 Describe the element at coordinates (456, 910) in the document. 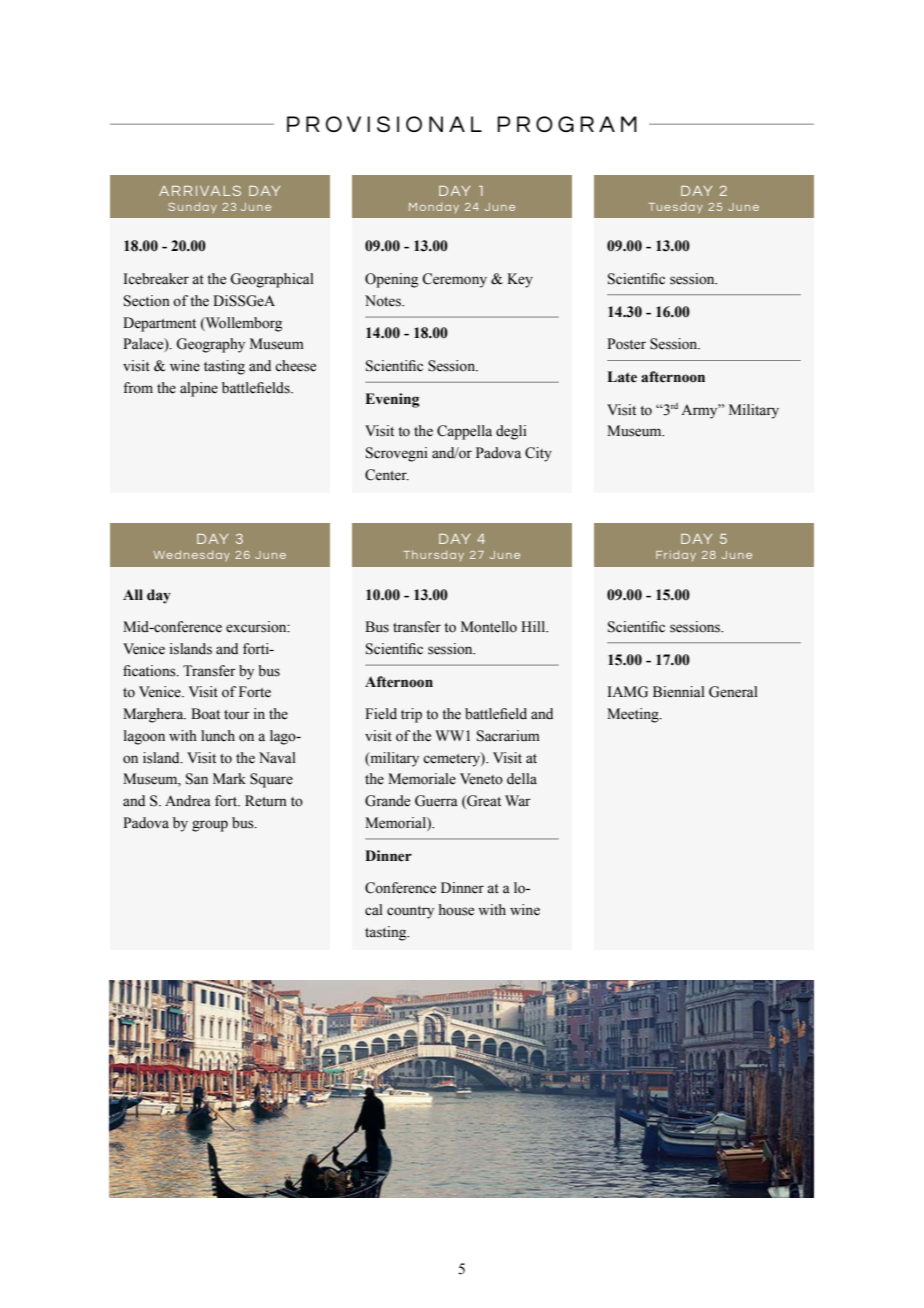

I see `house` at that location.
